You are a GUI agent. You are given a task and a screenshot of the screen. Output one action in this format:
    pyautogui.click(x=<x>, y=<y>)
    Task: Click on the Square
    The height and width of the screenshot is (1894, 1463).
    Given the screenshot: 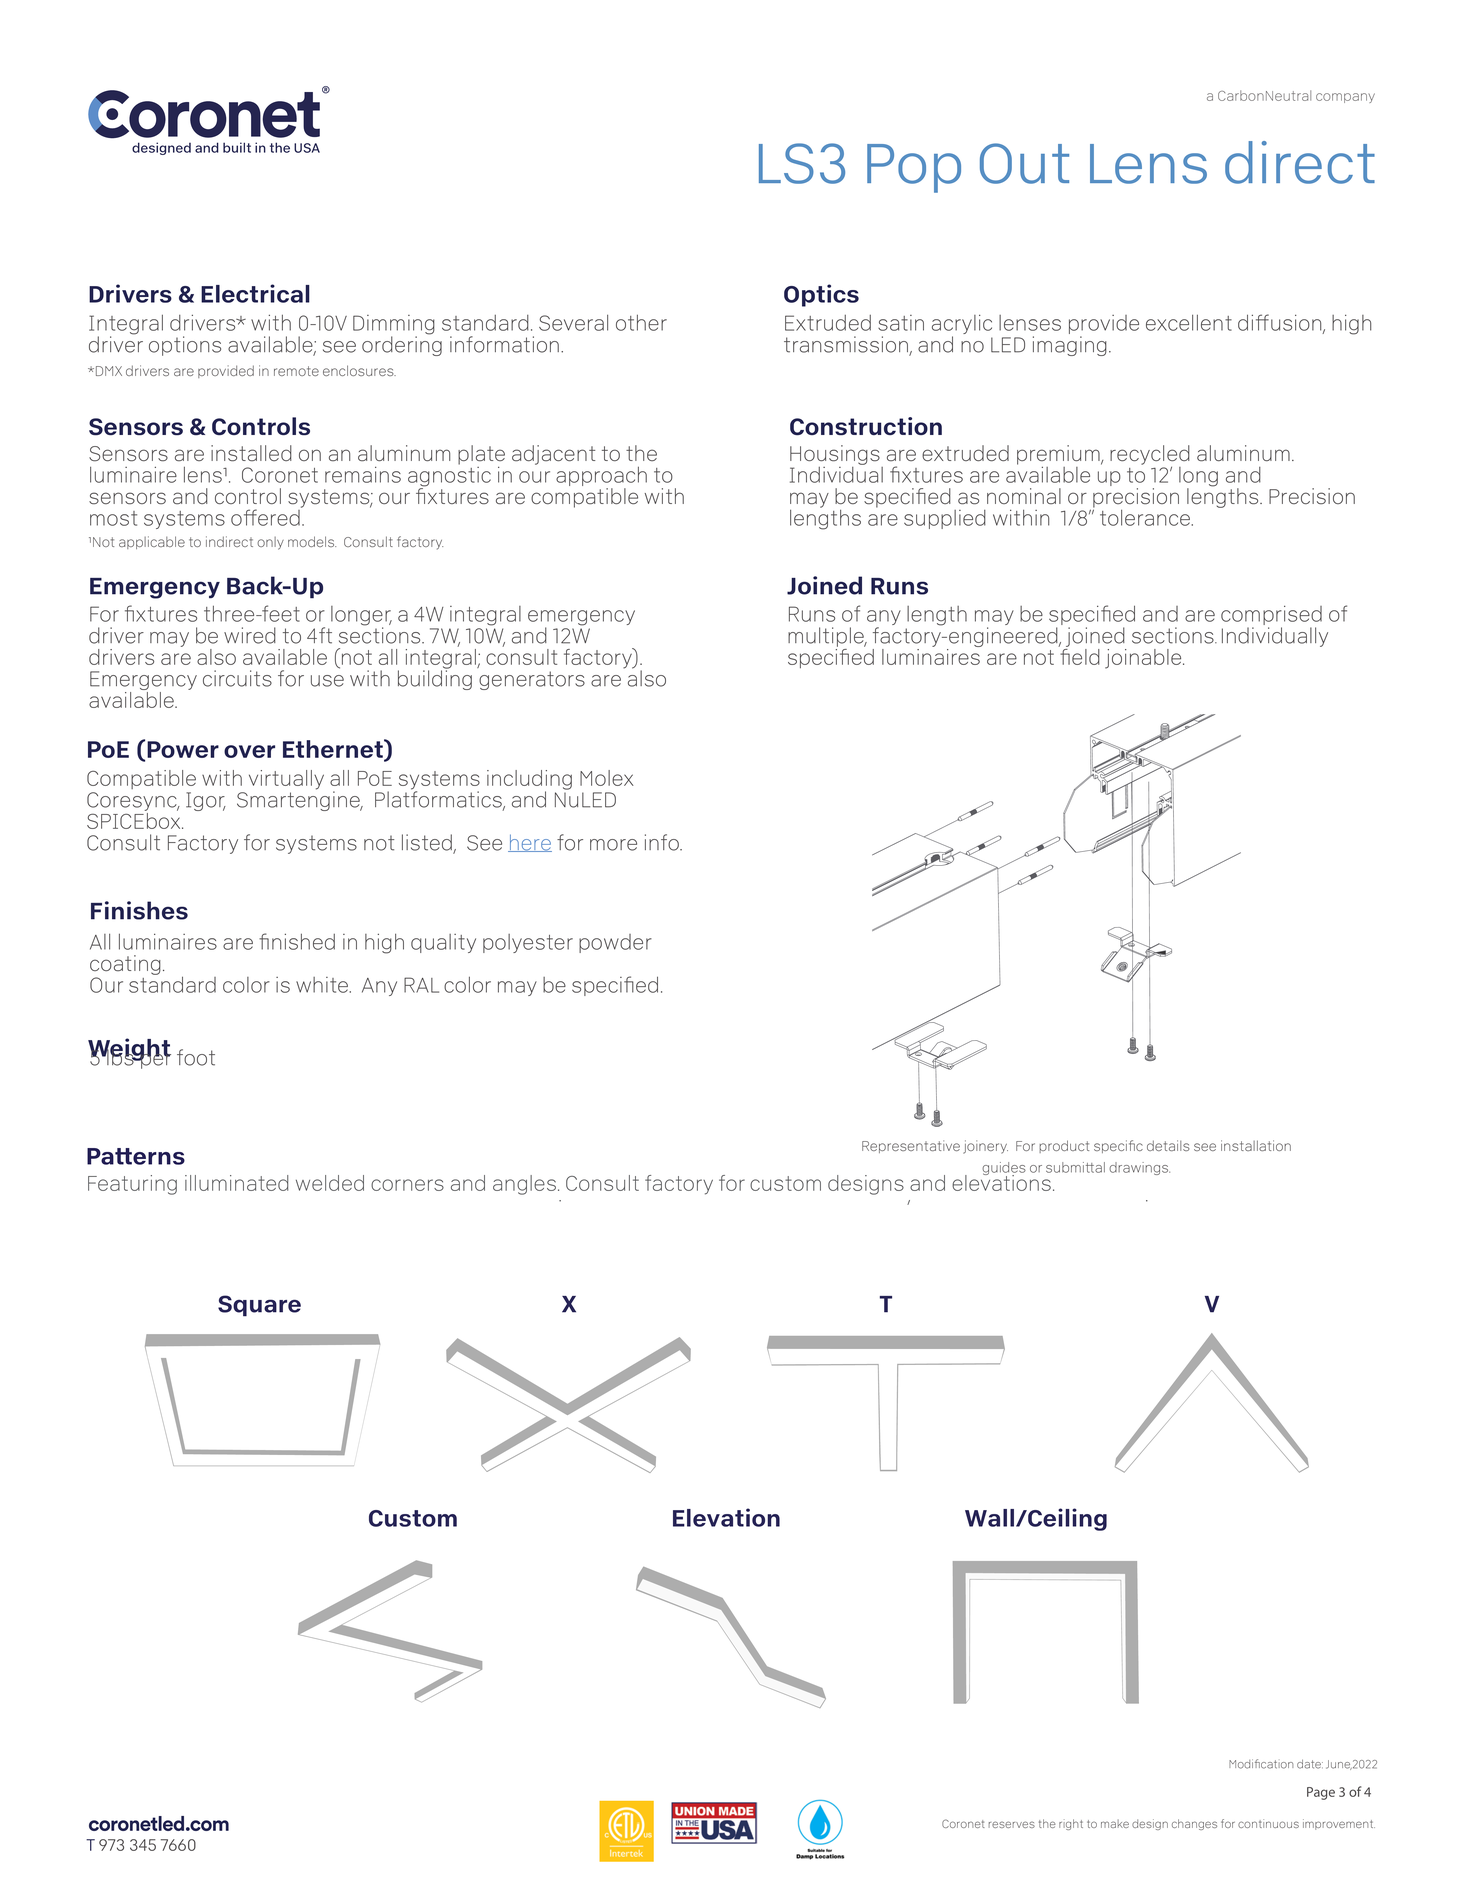 What is the action you would take?
    pyautogui.click(x=259, y=1306)
